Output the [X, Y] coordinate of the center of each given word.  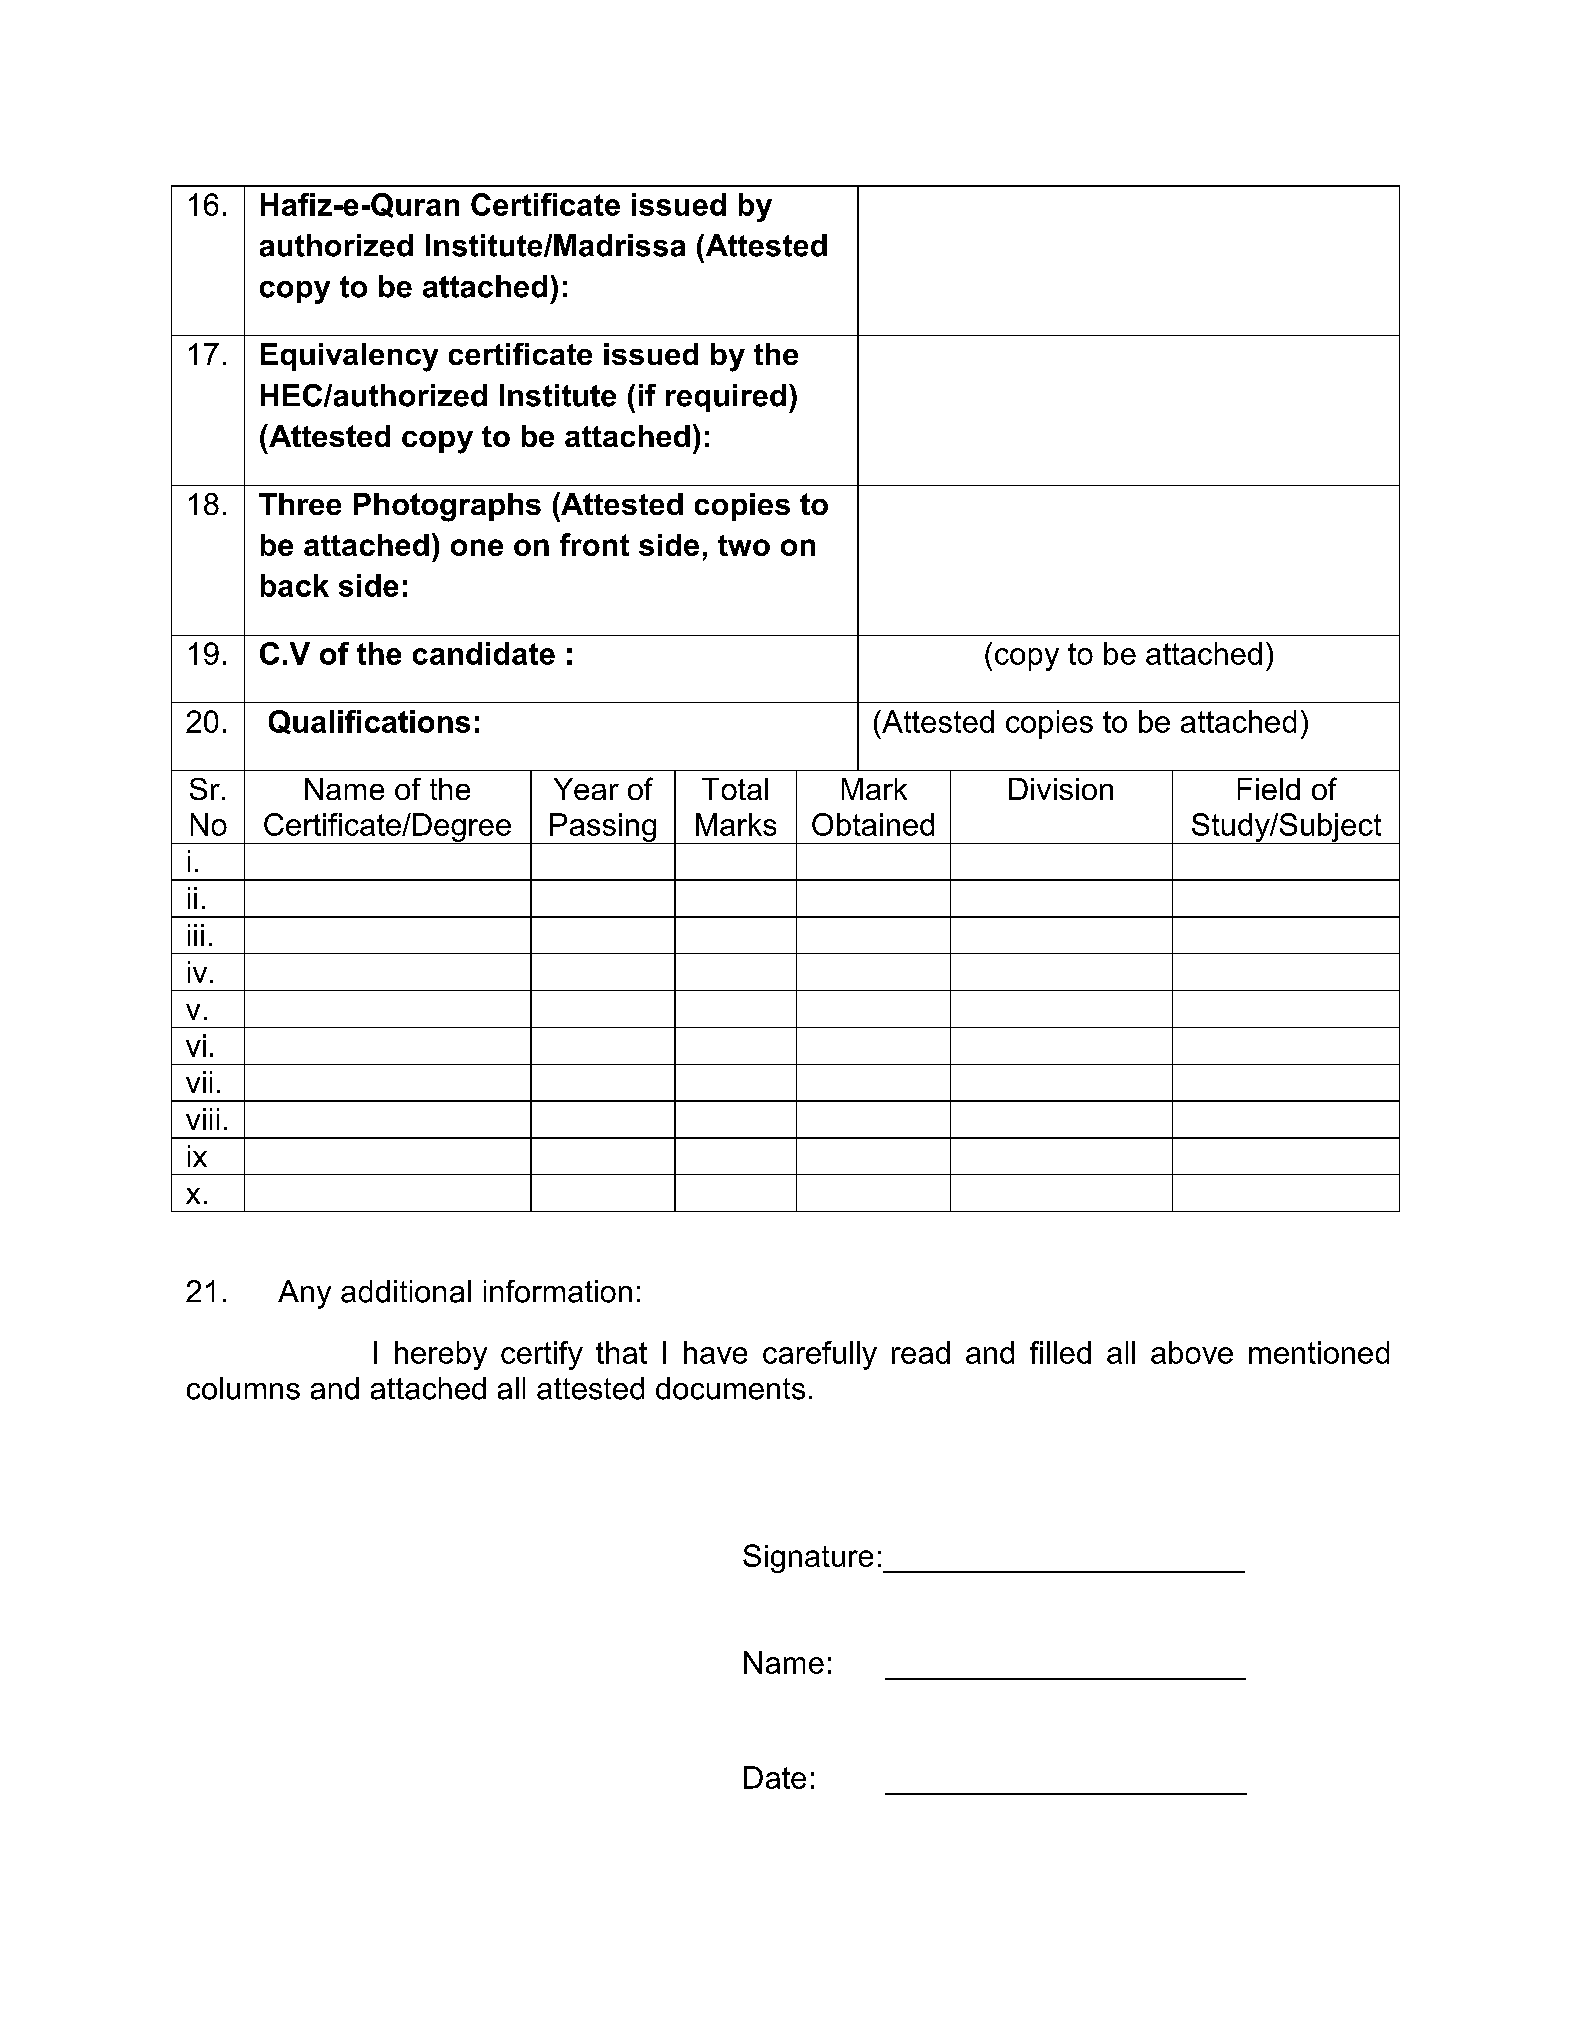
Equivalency [349, 357]
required [726, 398]
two [744, 545]
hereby [441, 1355]
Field [1269, 789]
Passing [603, 828]
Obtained [873, 824]
